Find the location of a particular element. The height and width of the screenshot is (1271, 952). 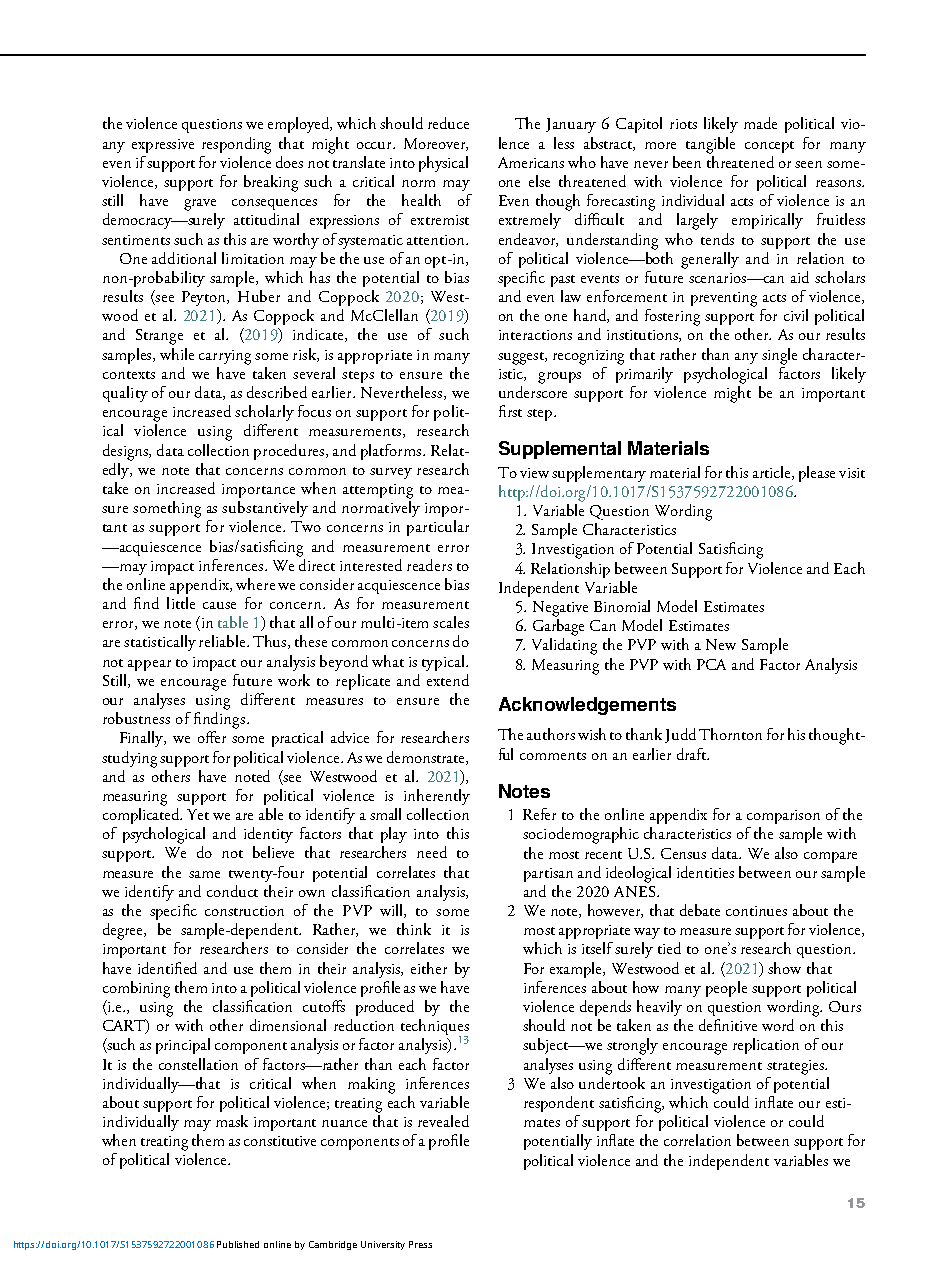

concept is located at coordinates (769, 147).
